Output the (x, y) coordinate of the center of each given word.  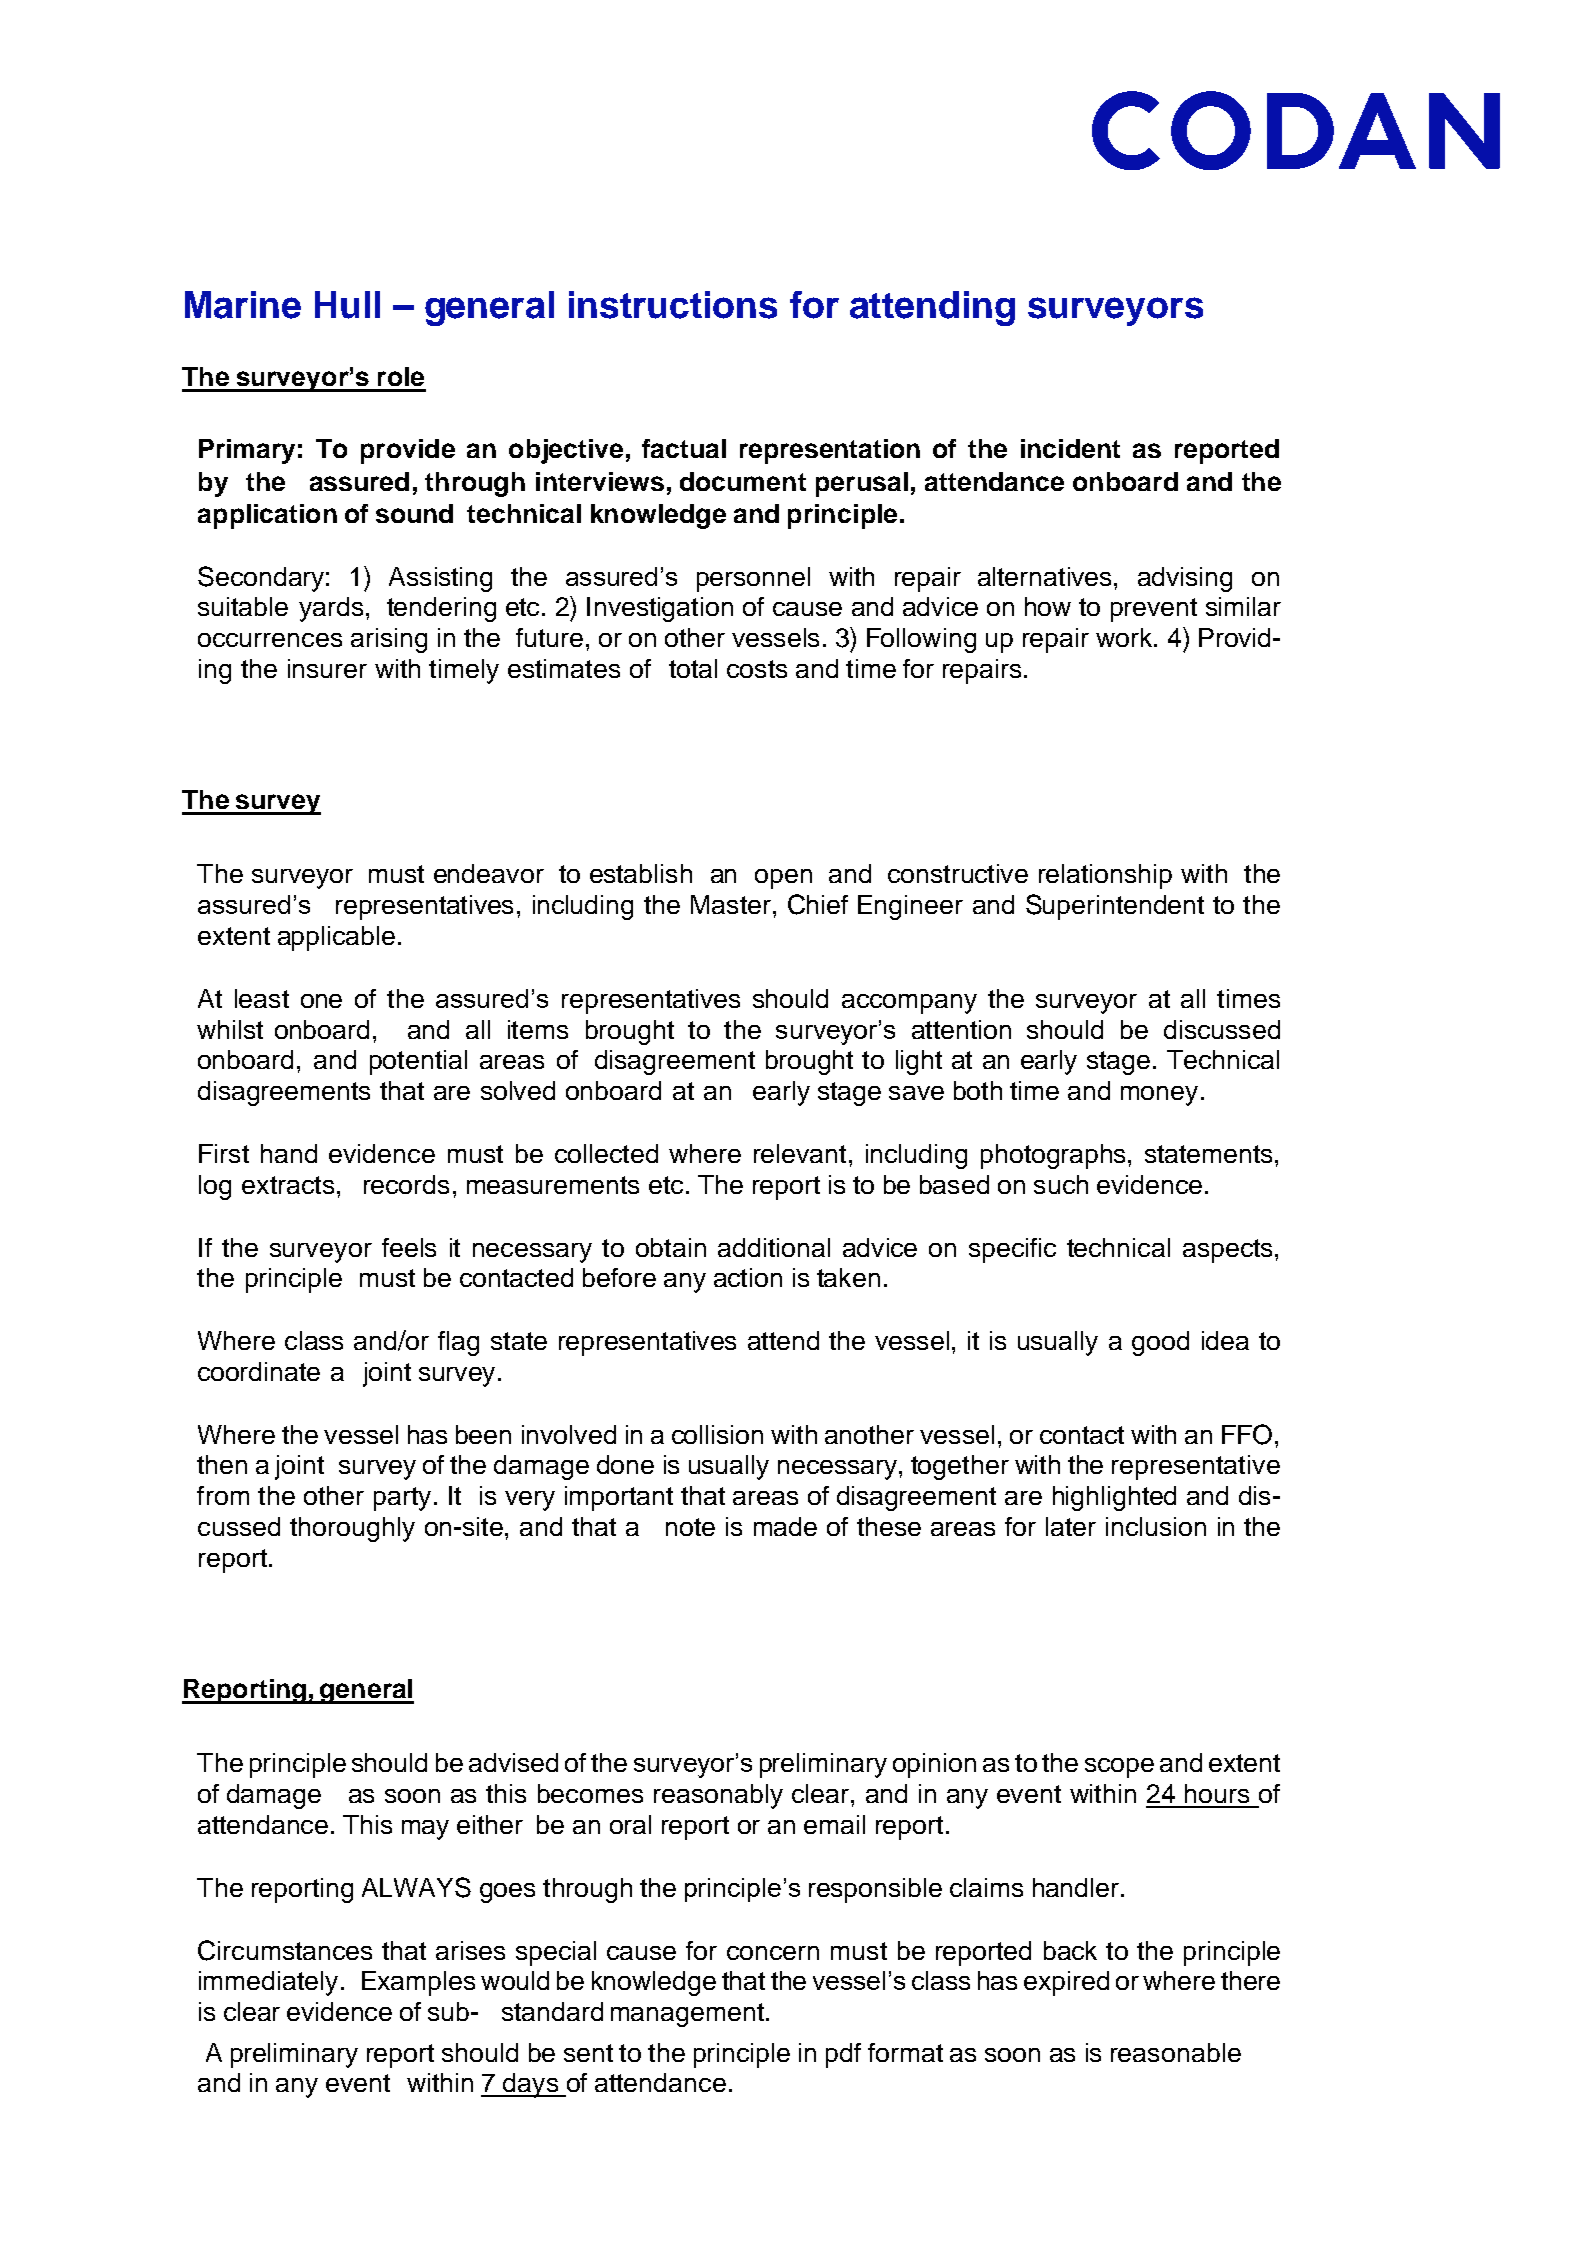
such (1061, 1184)
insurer (327, 668)
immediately (268, 1983)
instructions (673, 305)
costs (757, 669)
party (402, 1499)
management (687, 2015)
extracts (288, 1185)
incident (1070, 448)
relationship (1105, 876)
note (690, 1527)
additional (774, 1247)
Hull (347, 305)
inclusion (1156, 1526)
